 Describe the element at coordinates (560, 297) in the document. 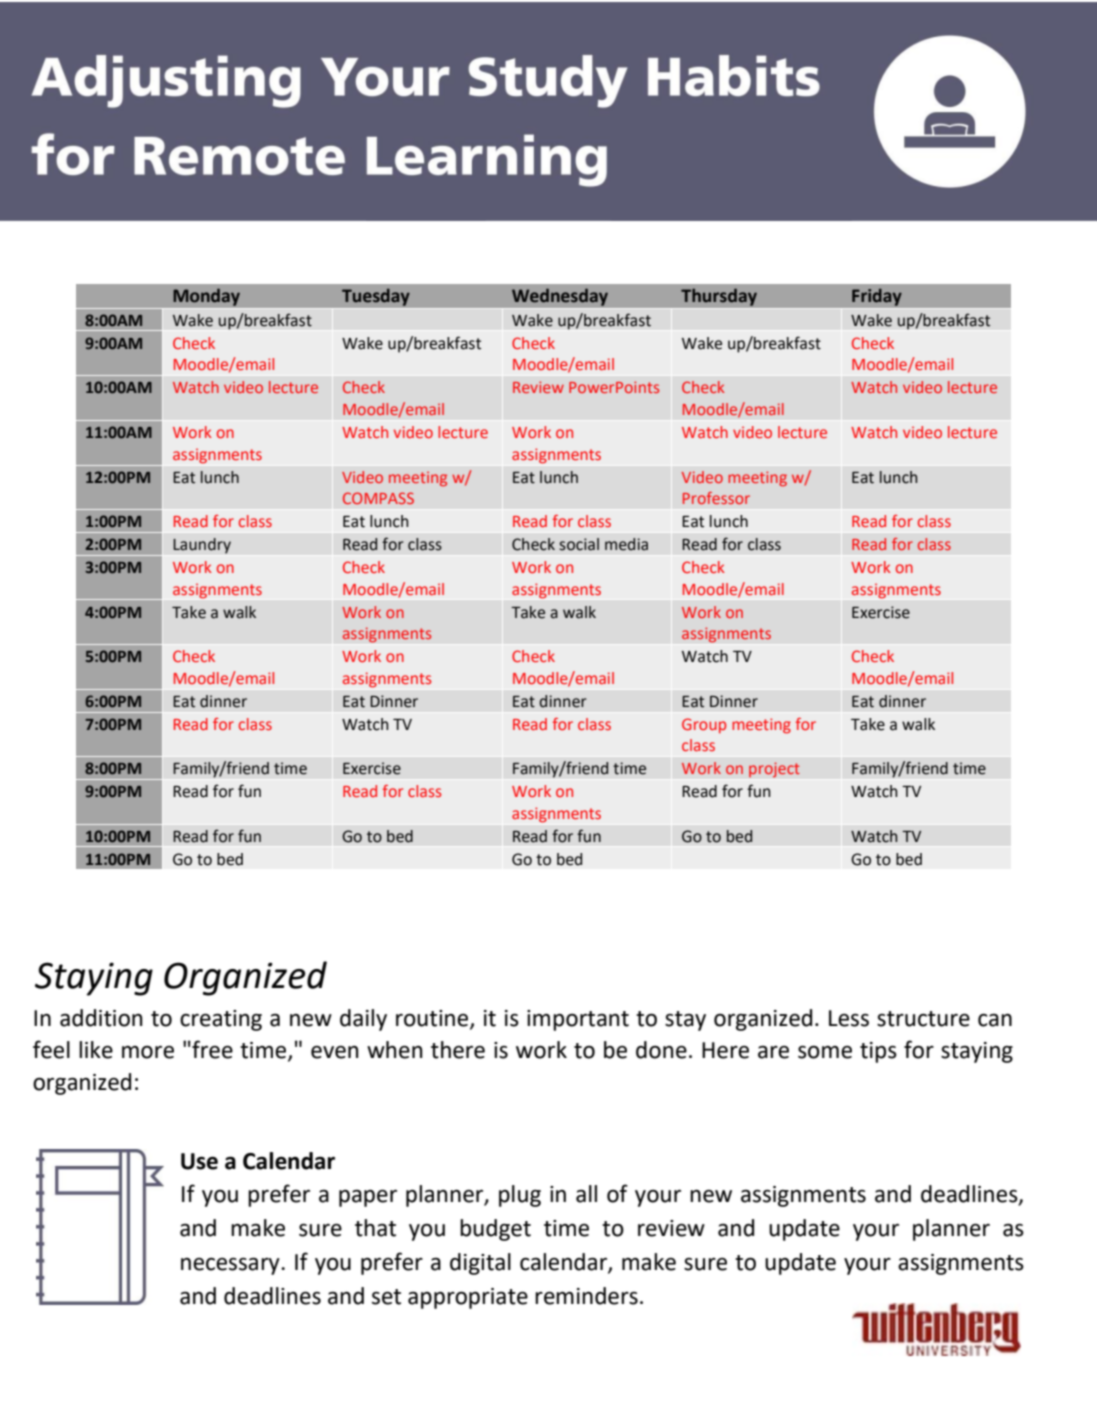

I see `Wednesday` at that location.
